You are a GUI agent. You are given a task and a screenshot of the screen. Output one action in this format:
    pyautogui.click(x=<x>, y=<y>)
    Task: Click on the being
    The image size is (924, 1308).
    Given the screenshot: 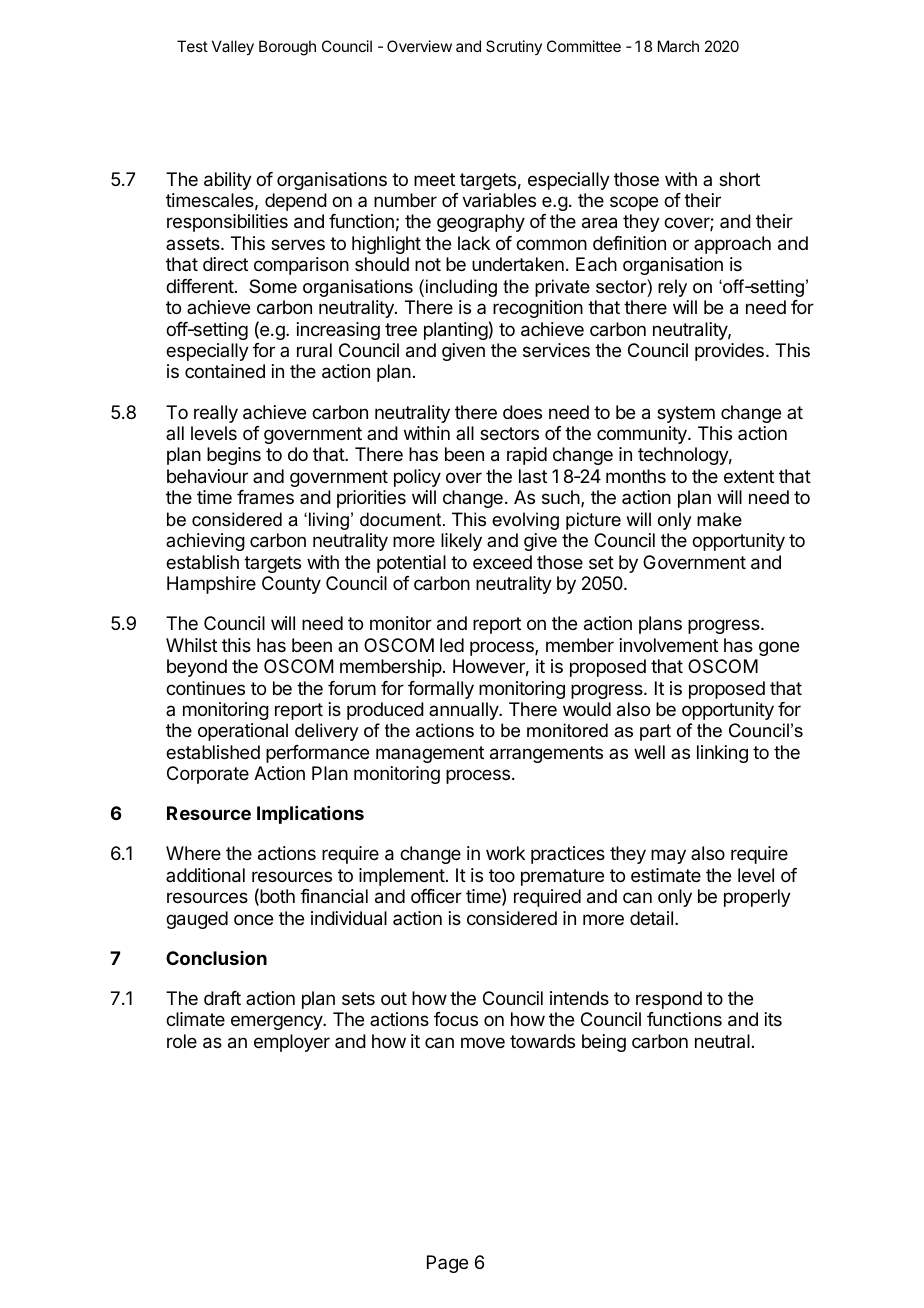 What is the action you would take?
    pyautogui.click(x=604, y=1043)
